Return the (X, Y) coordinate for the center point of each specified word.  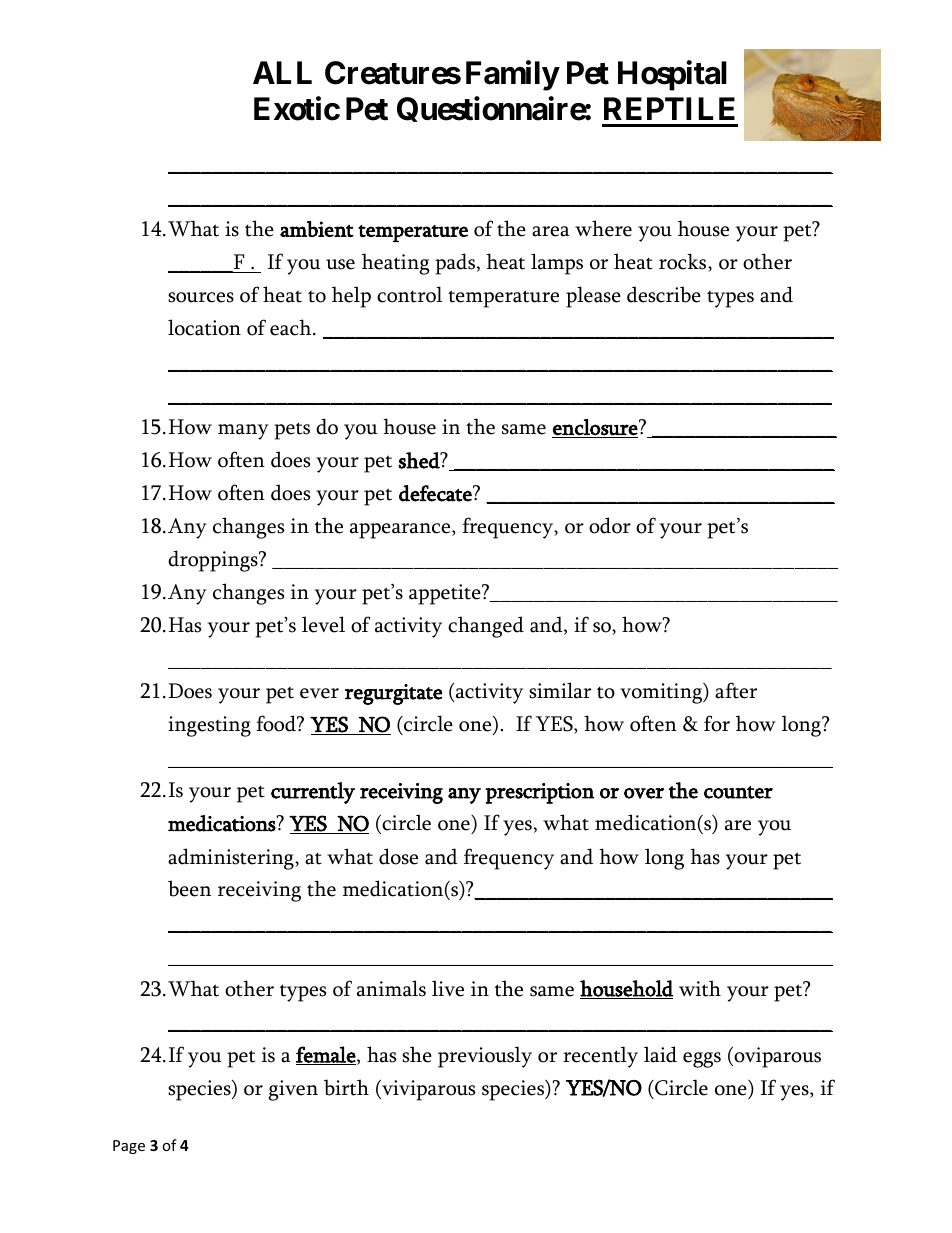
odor (610, 525)
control (409, 294)
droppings (214, 561)
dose (398, 856)
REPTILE (669, 108)
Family (512, 76)
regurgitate (393, 694)
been (189, 888)
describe (664, 294)
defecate (436, 493)
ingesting (209, 726)
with (700, 988)
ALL (282, 72)
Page (129, 1147)
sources (201, 297)
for (717, 723)
